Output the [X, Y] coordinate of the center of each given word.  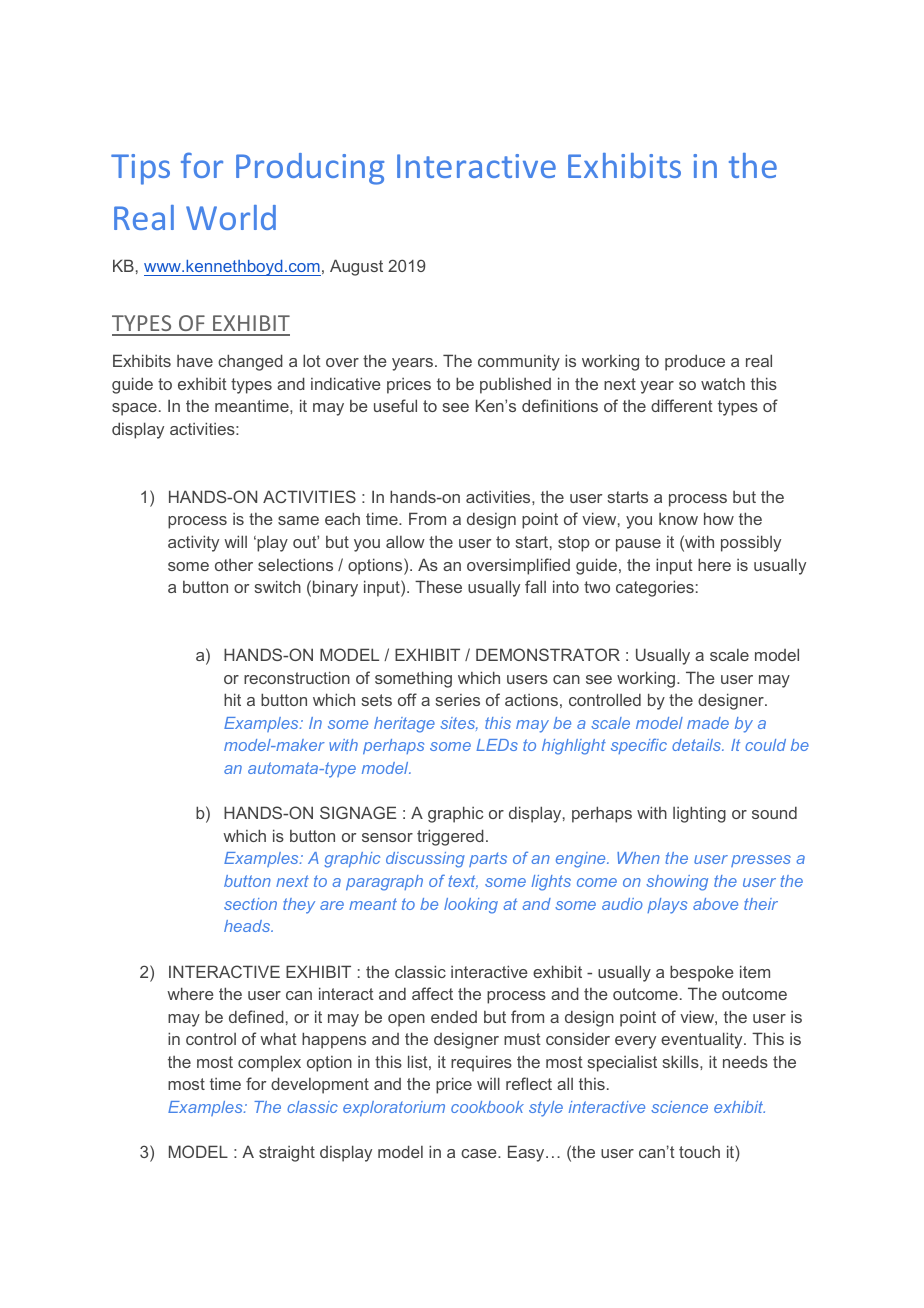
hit [232, 699]
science [679, 1107]
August [356, 267]
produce [695, 362]
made [708, 723]
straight [287, 1153]
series [457, 700]
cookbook [487, 1107]
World [231, 217]
